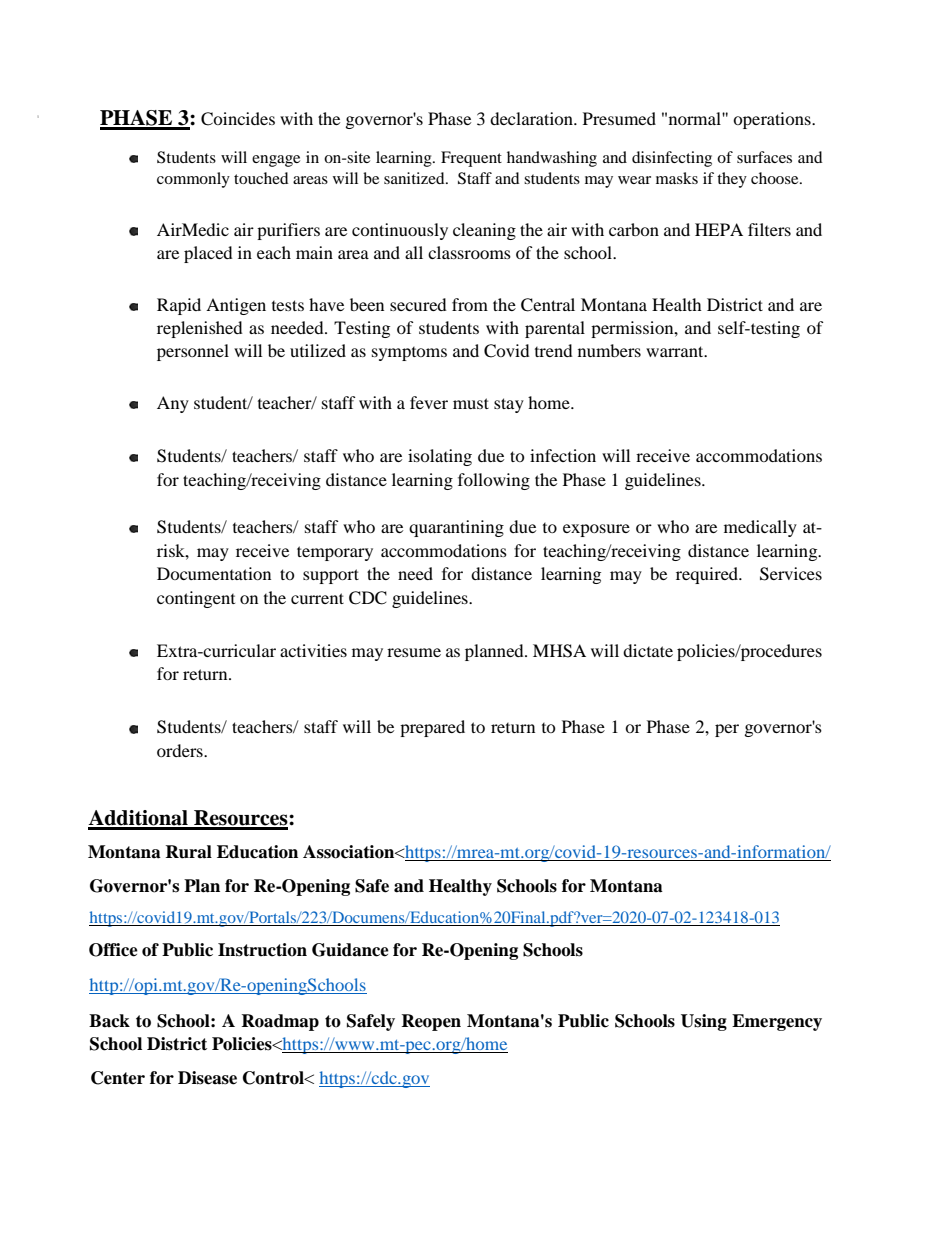 This page has width=952, height=1233. What do you see at coordinates (471, 159) in the page?
I see `Frequent` at bounding box center [471, 159].
